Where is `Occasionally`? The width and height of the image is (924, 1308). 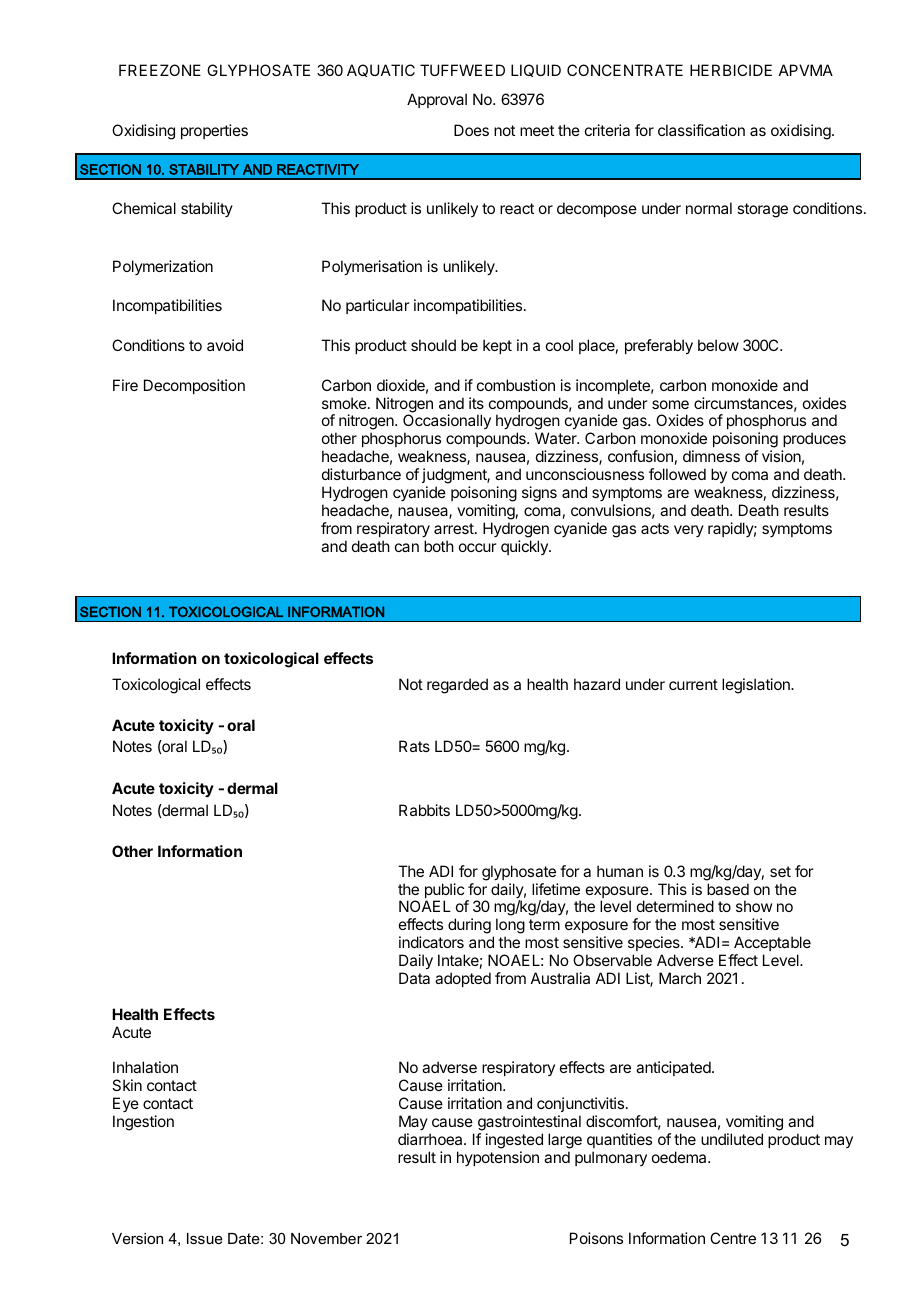
Occasionally is located at coordinates (447, 423).
